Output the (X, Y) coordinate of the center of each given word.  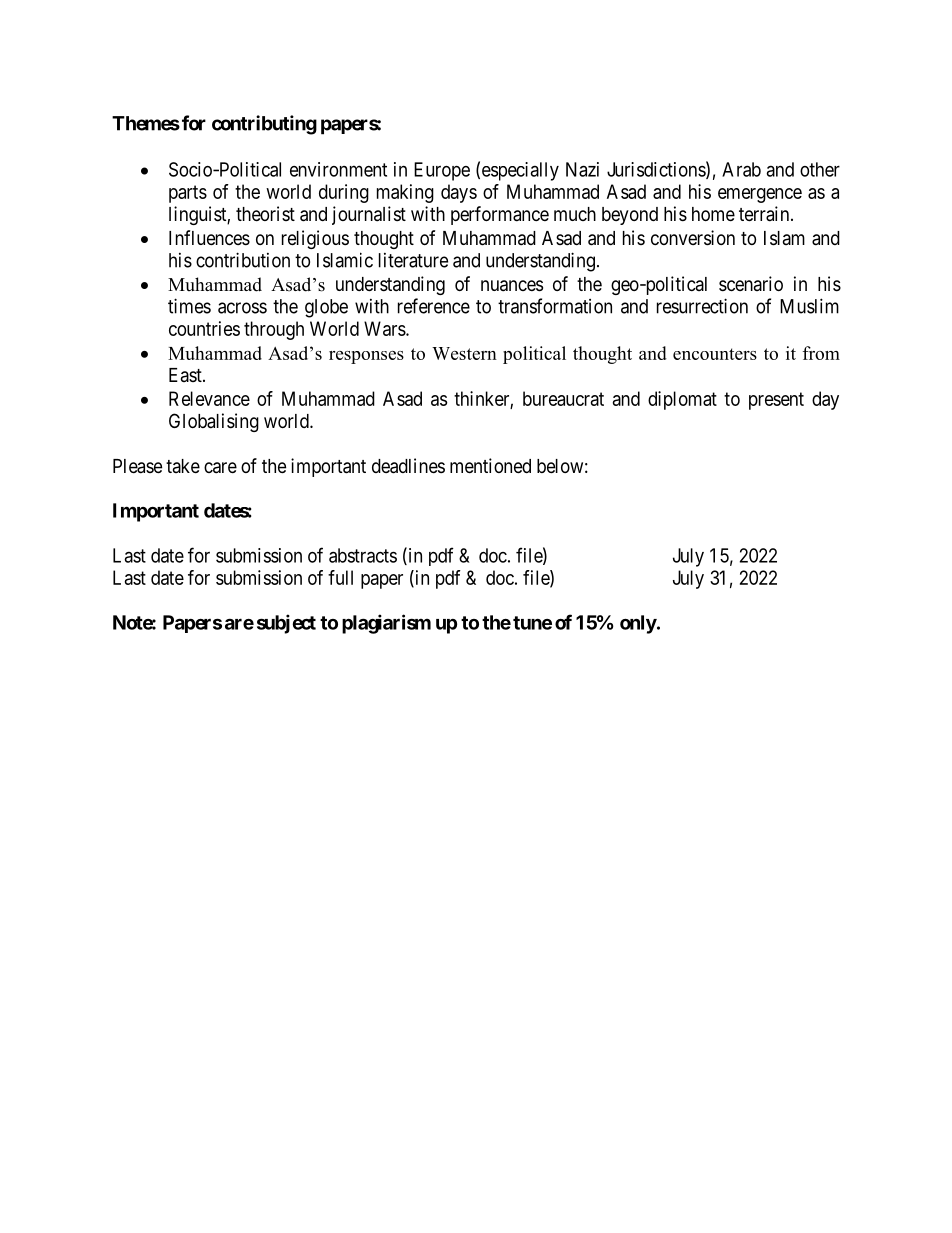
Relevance (209, 398)
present (776, 401)
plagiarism (386, 624)
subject (286, 624)
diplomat (682, 400)
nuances (512, 286)
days (459, 193)
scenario (751, 283)
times (189, 306)
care (220, 468)
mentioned (490, 465)
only (638, 624)
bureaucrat (563, 398)
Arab (741, 169)
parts (188, 194)
